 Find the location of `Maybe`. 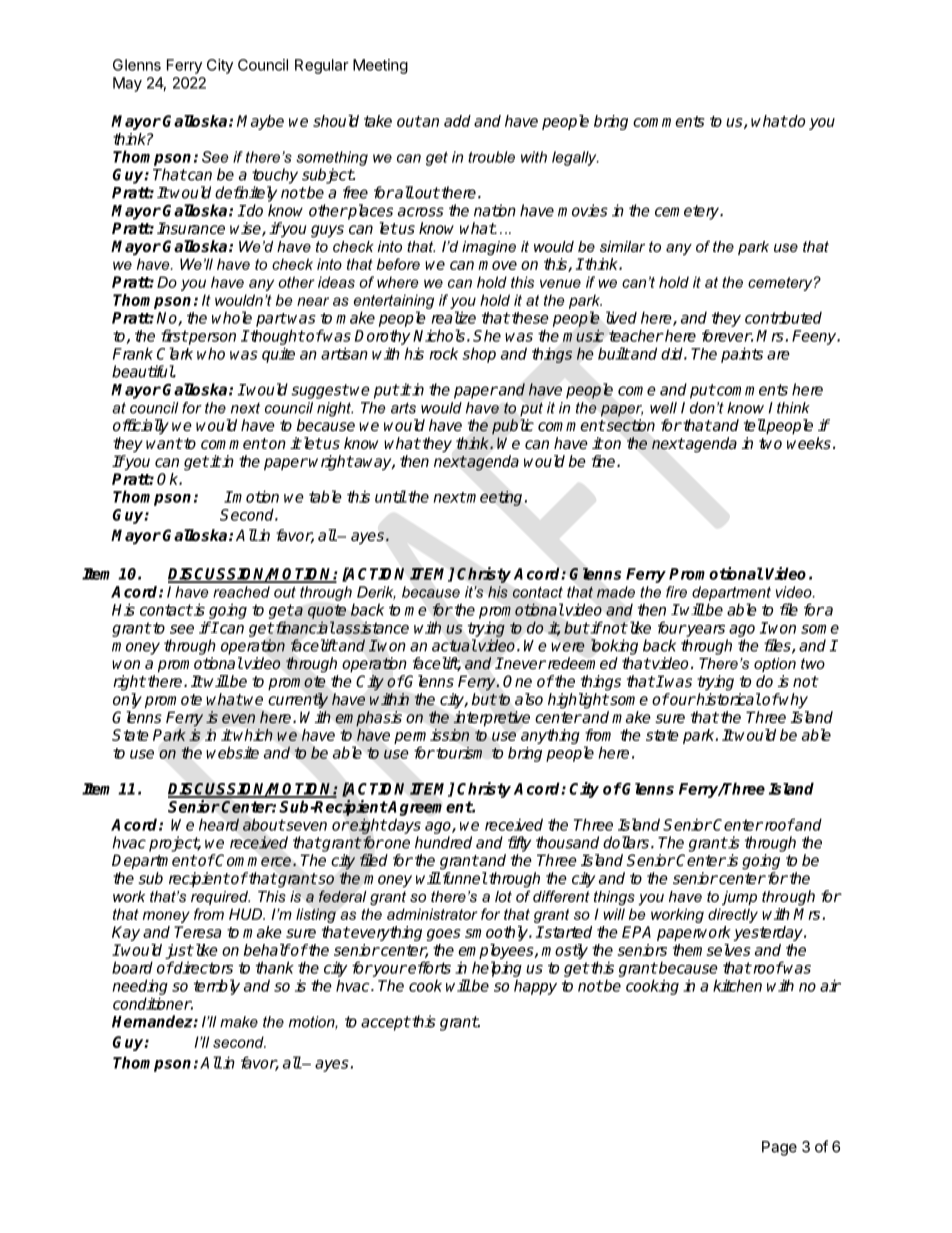

Maybe is located at coordinates (260, 122).
